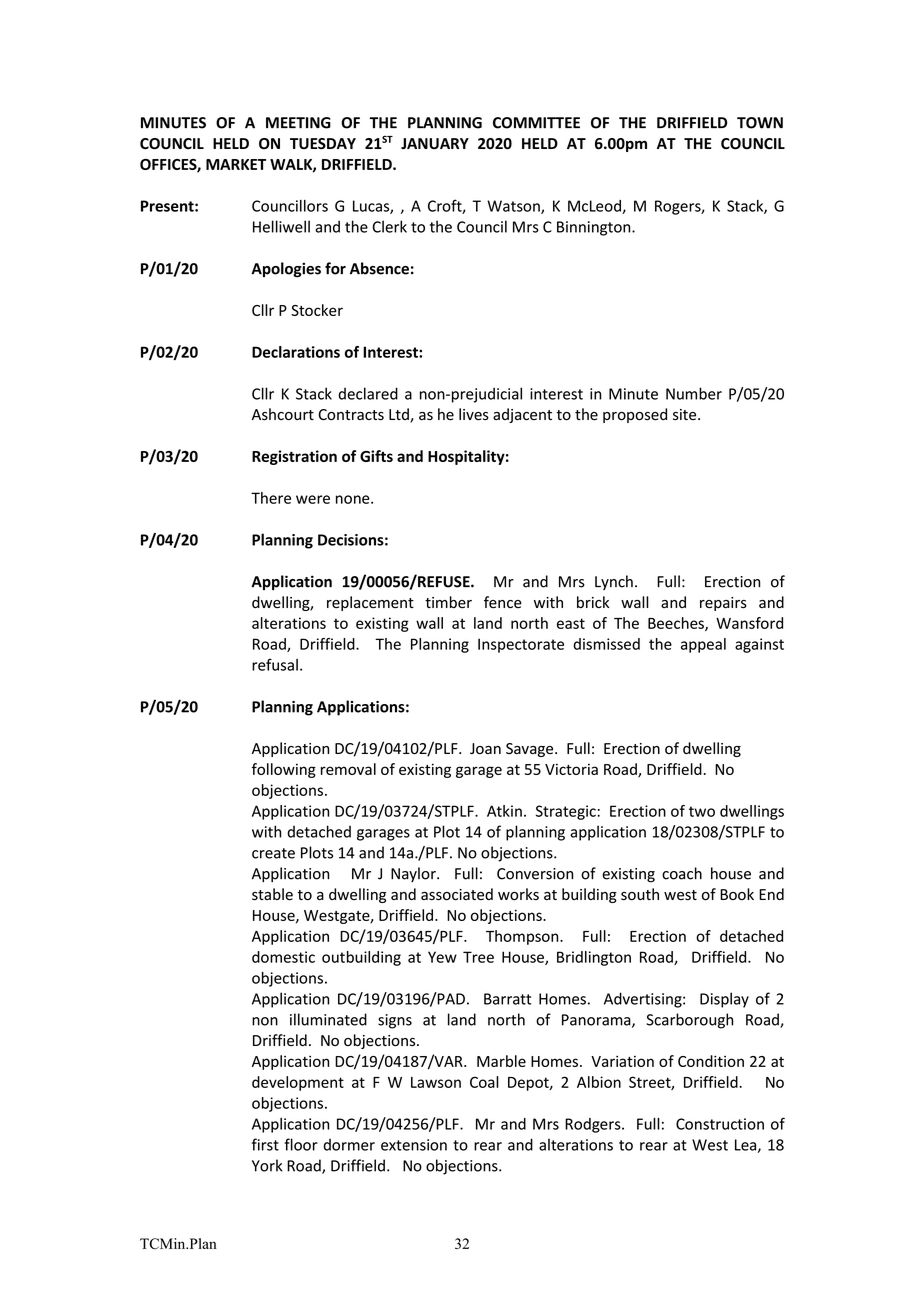 The width and height of the document is (924, 1308). Describe the element at coordinates (275, 664) in the document. I see `refusal` at that location.
